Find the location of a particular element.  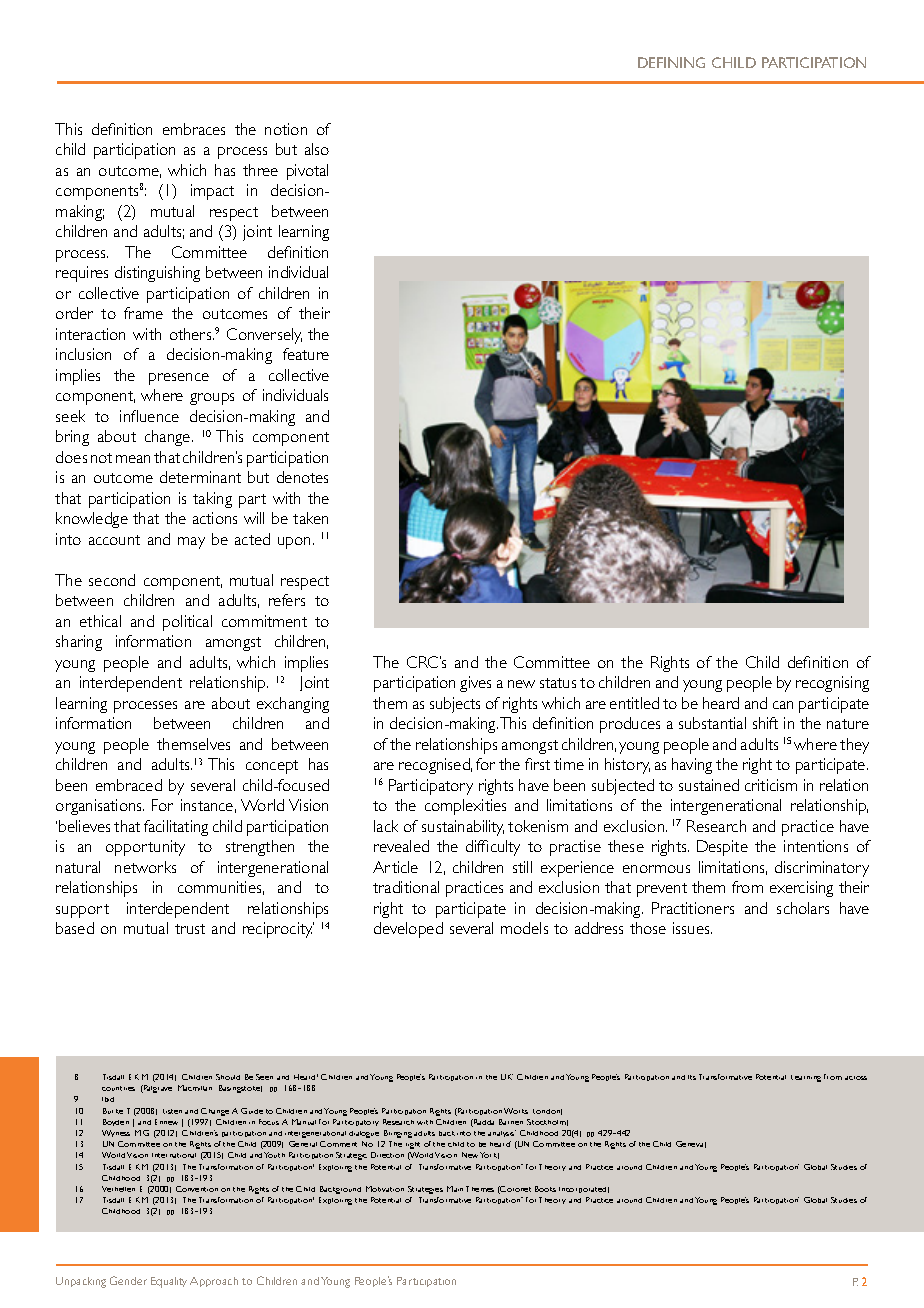

embraces is located at coordinates (194, 129).
